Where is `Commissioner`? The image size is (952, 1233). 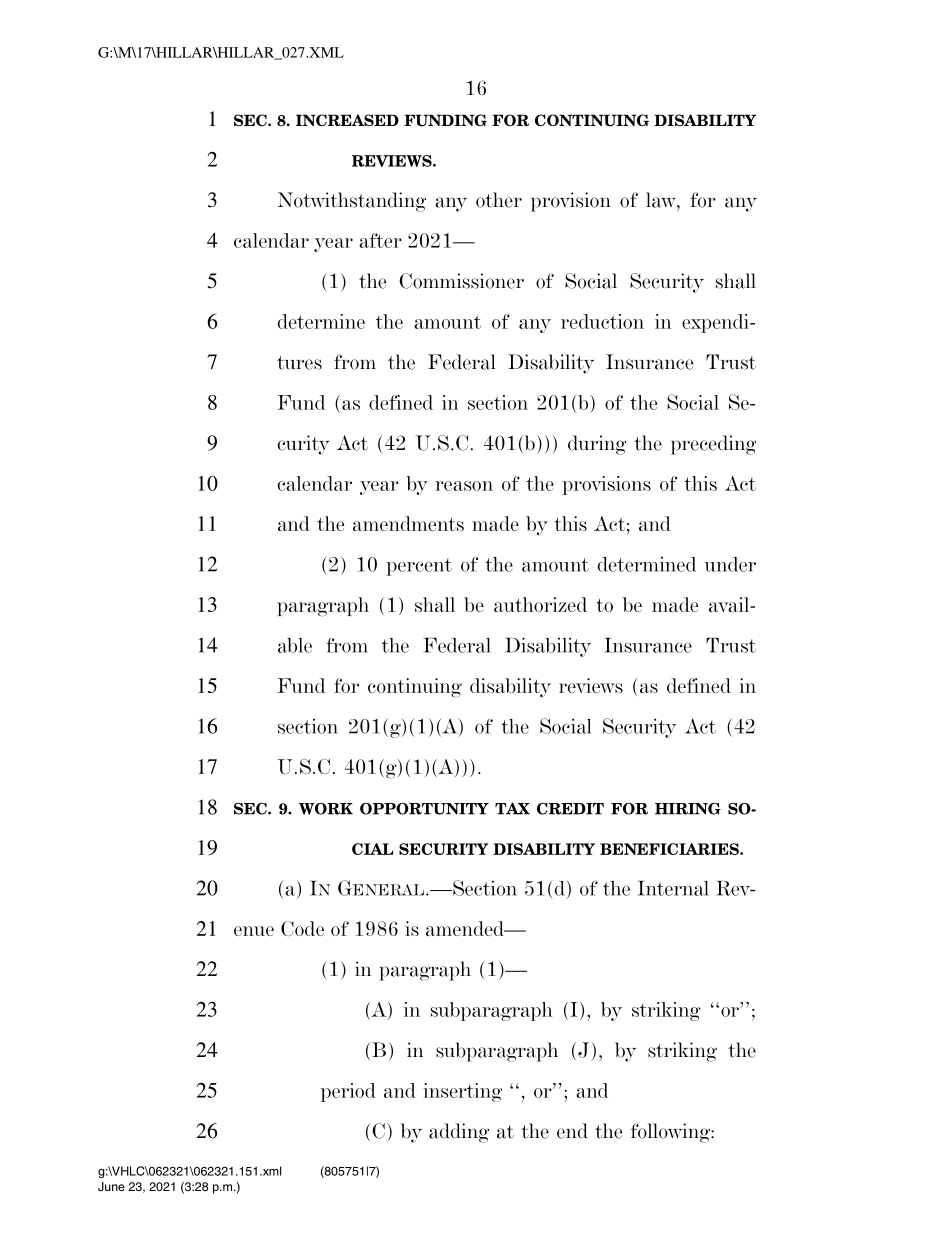 Commissioner is located at coordinates (461, 281).
